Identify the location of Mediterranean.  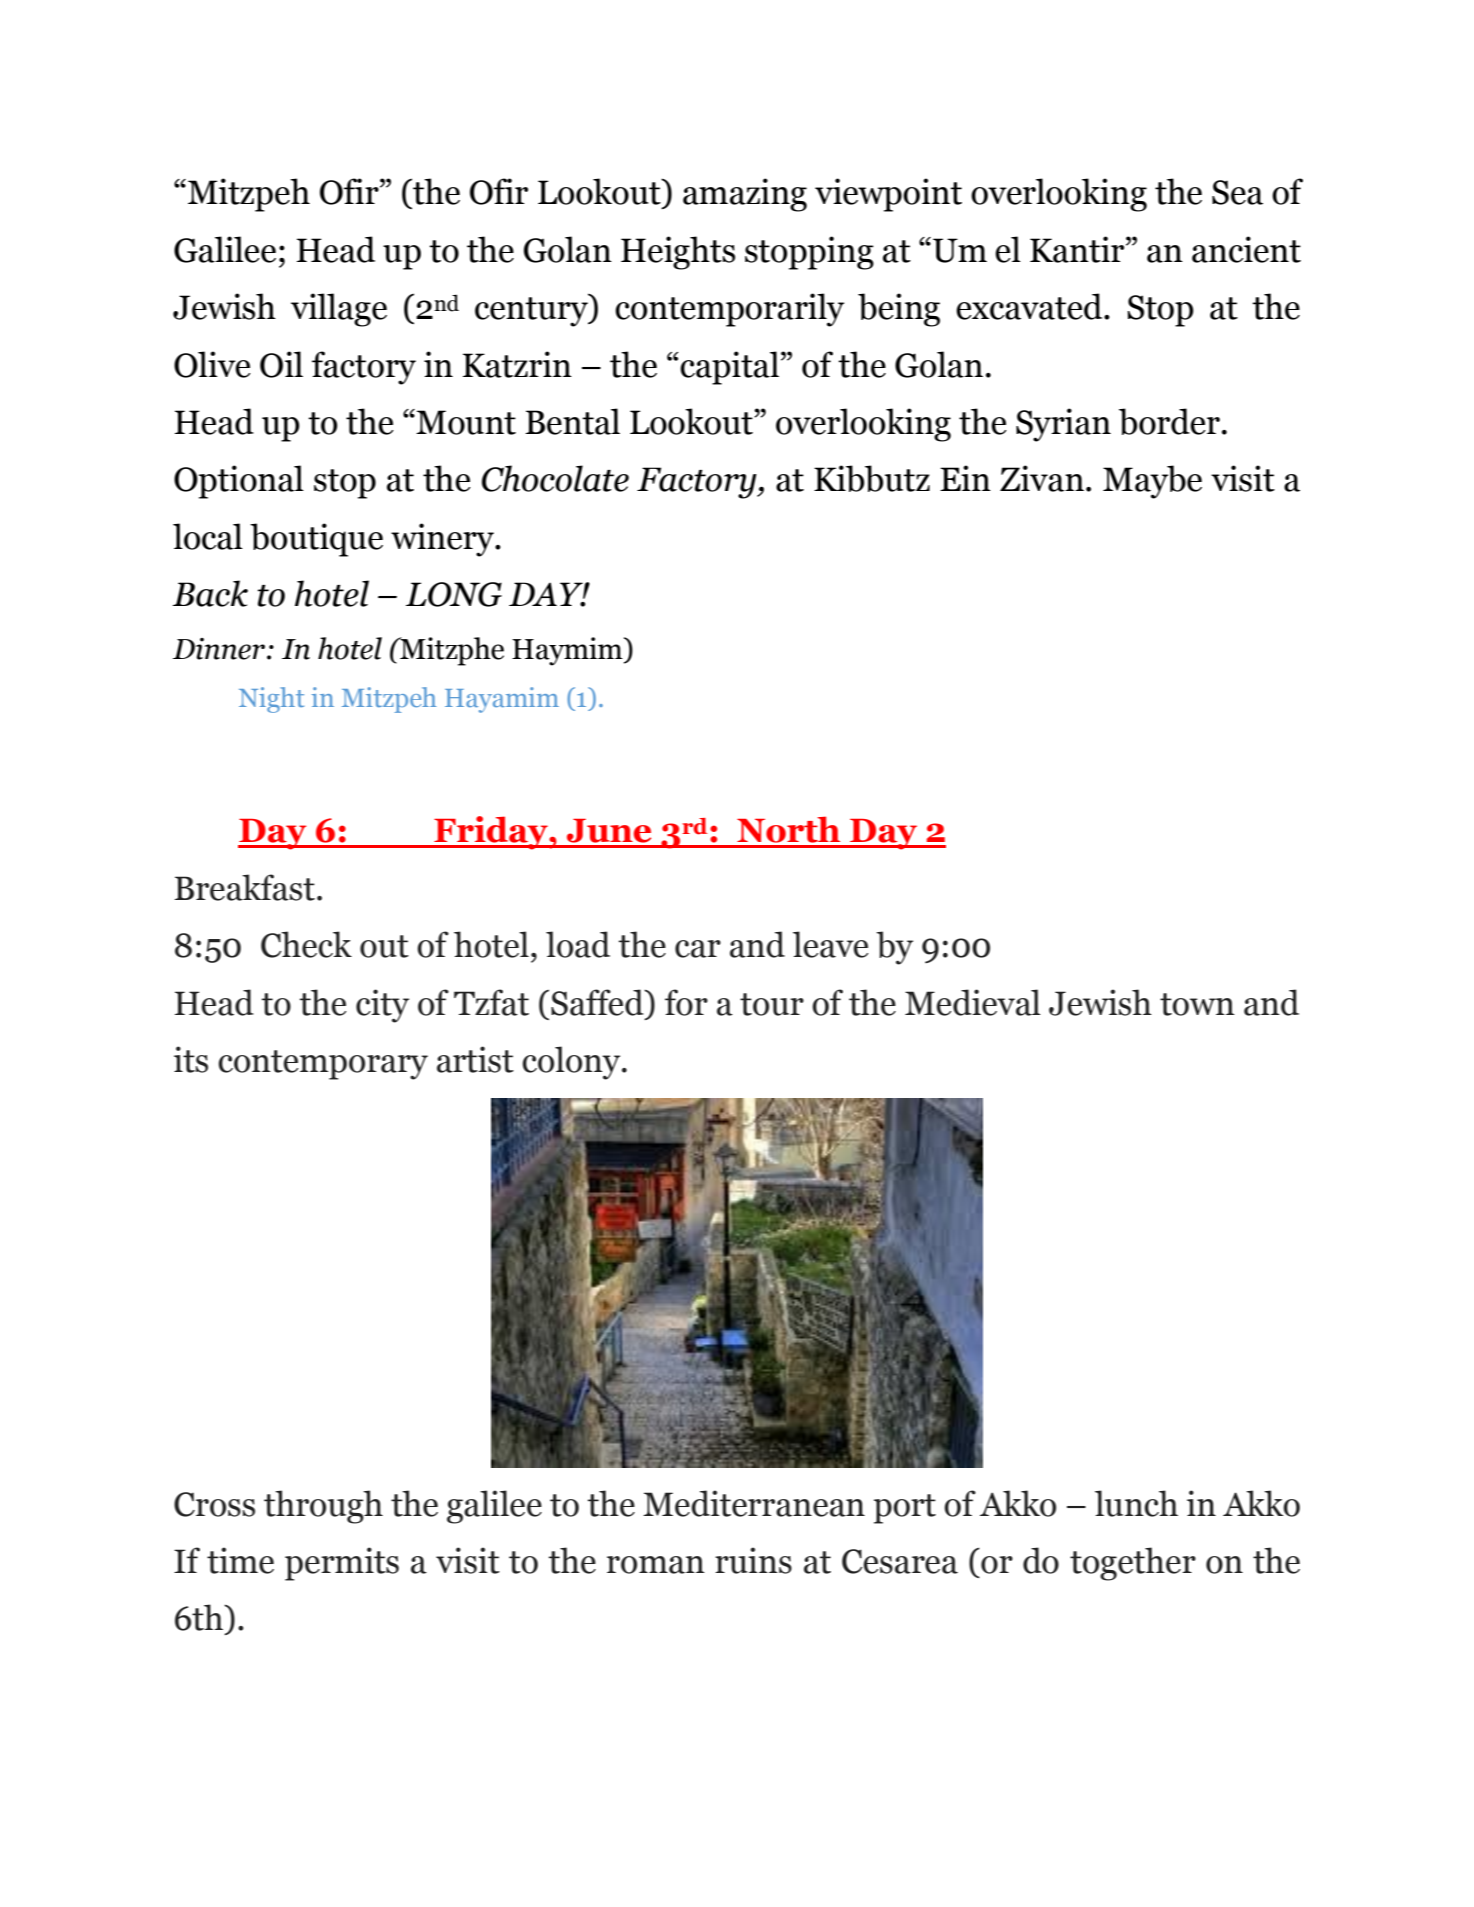
(754, 1503).
